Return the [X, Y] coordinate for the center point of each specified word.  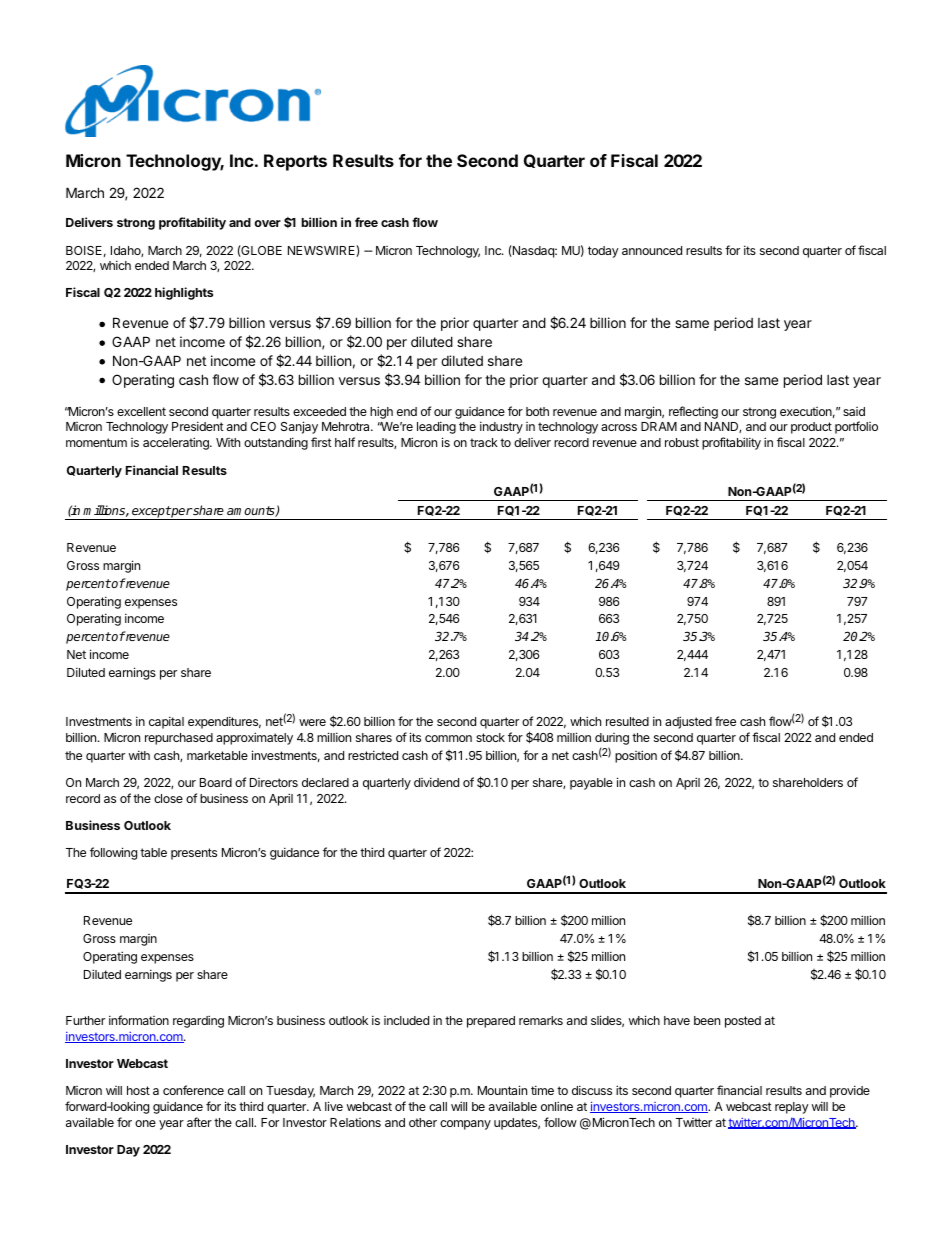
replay [792, 1108]
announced [652, 250]
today [603, 252]
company [465, 1125]
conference [193, 1090]
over [267, 223]
